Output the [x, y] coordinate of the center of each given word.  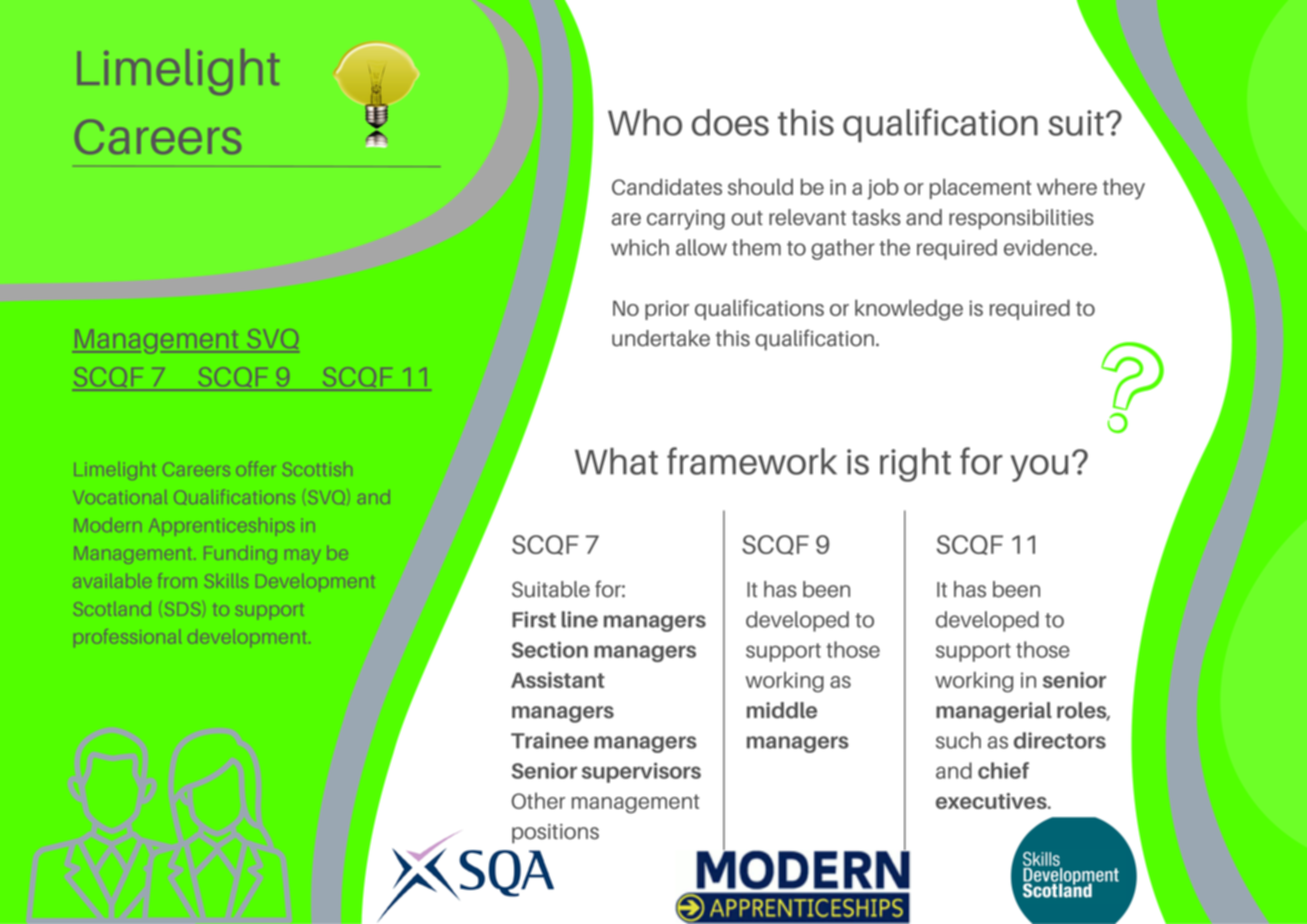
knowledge [909, 310]
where [1067, 186]
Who [645, 122]
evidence [1049, 247]
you [1039, 468]
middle [782, 710]
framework [752, 461]
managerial [994, 712]
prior [667, 310]
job [883, 189]
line [580, 619]
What [616, 461]
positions [555, 834]
